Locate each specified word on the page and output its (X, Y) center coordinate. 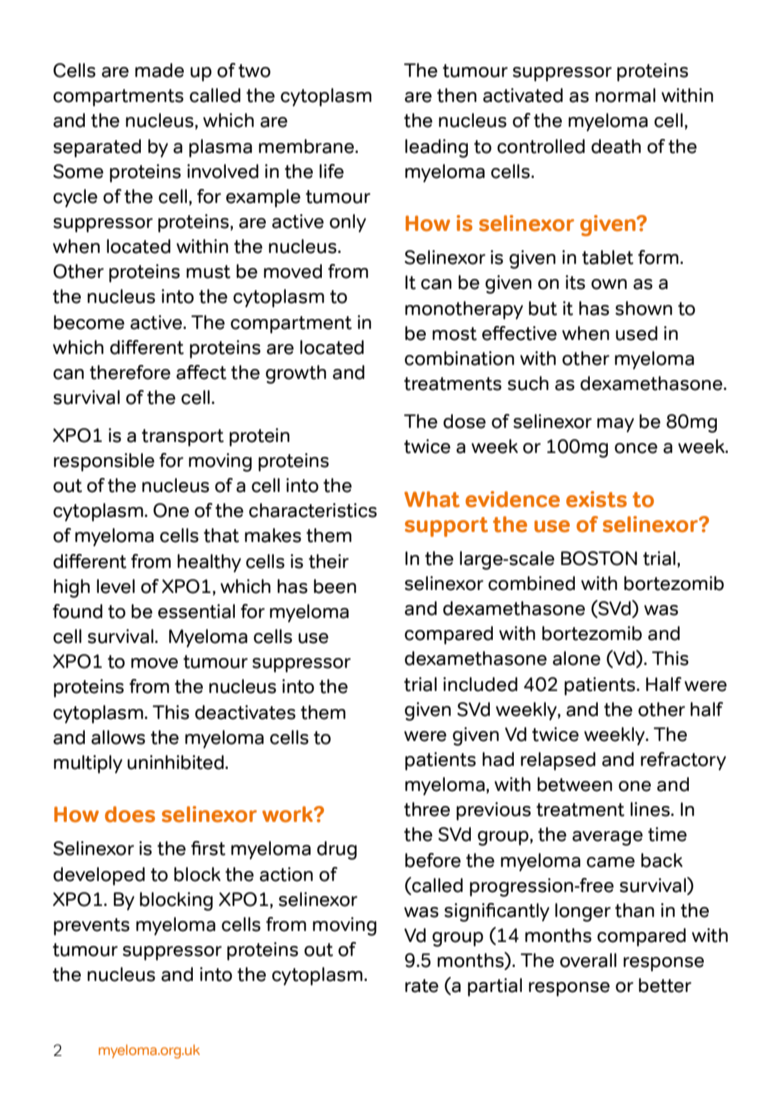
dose (464, 421)
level (116, 586)
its (575, 282)
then (457, 95)
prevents (92, 926)
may (615, 425)
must (208, 272)
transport (183, 438)
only (348, 223)
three (427, 809)
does (130, 814)
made (159, 70)
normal (625, 95)
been (335, 586)
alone (577, 658)
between (574, 784)
